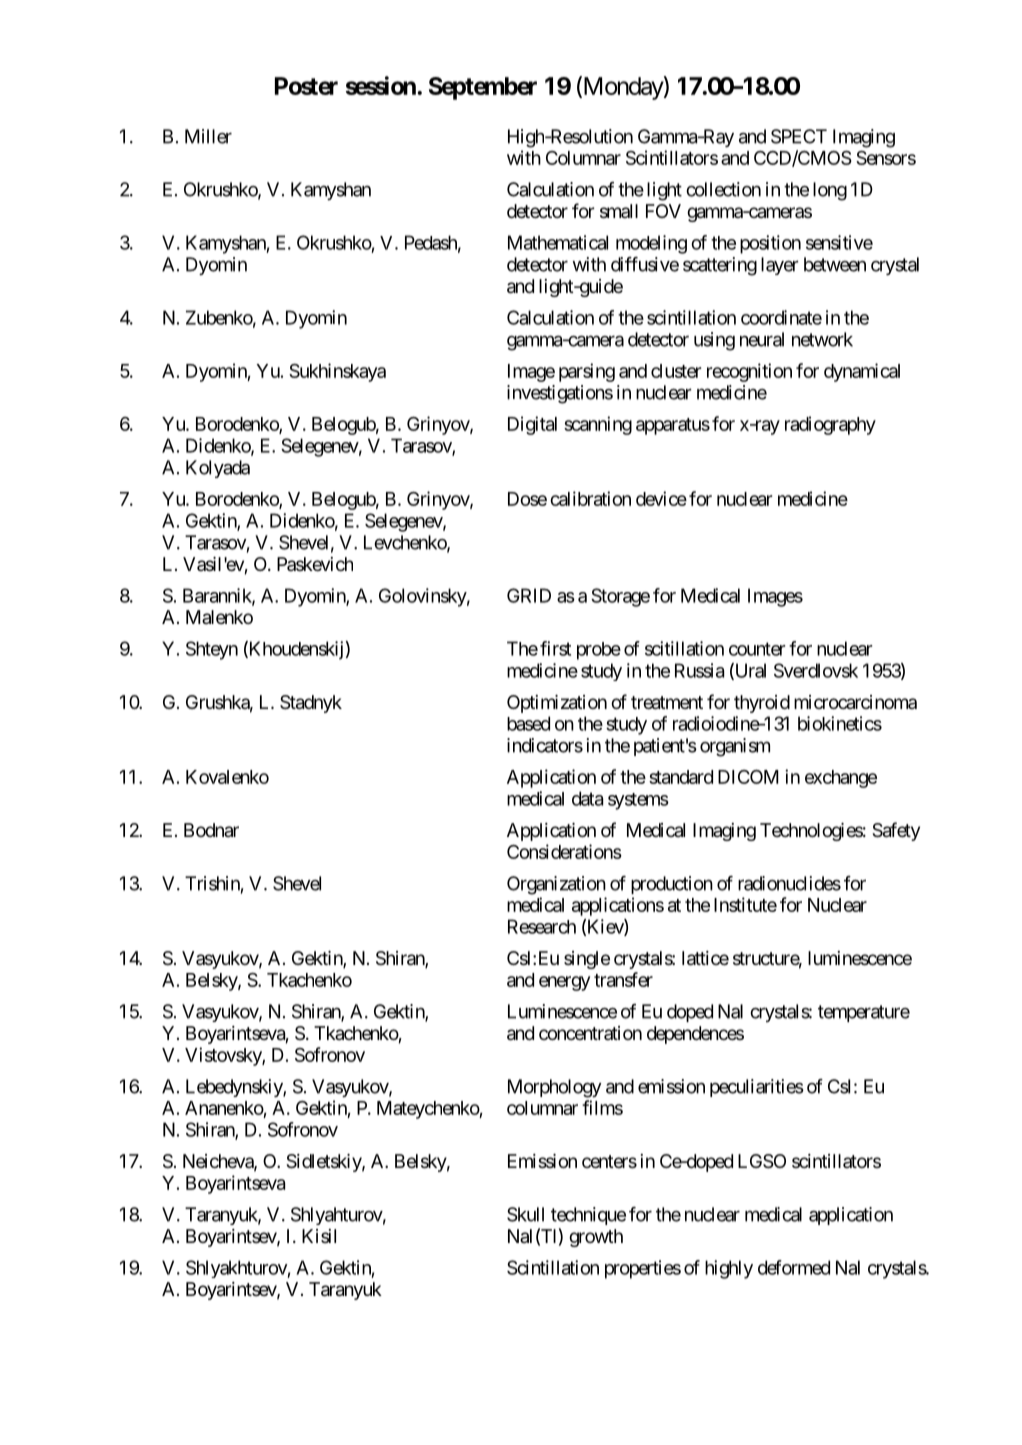 The width and height of the screenshot is (1022, 1445). Describe the element at coordinates (542, 926) in the screenshot. I see `Research` at that location.
